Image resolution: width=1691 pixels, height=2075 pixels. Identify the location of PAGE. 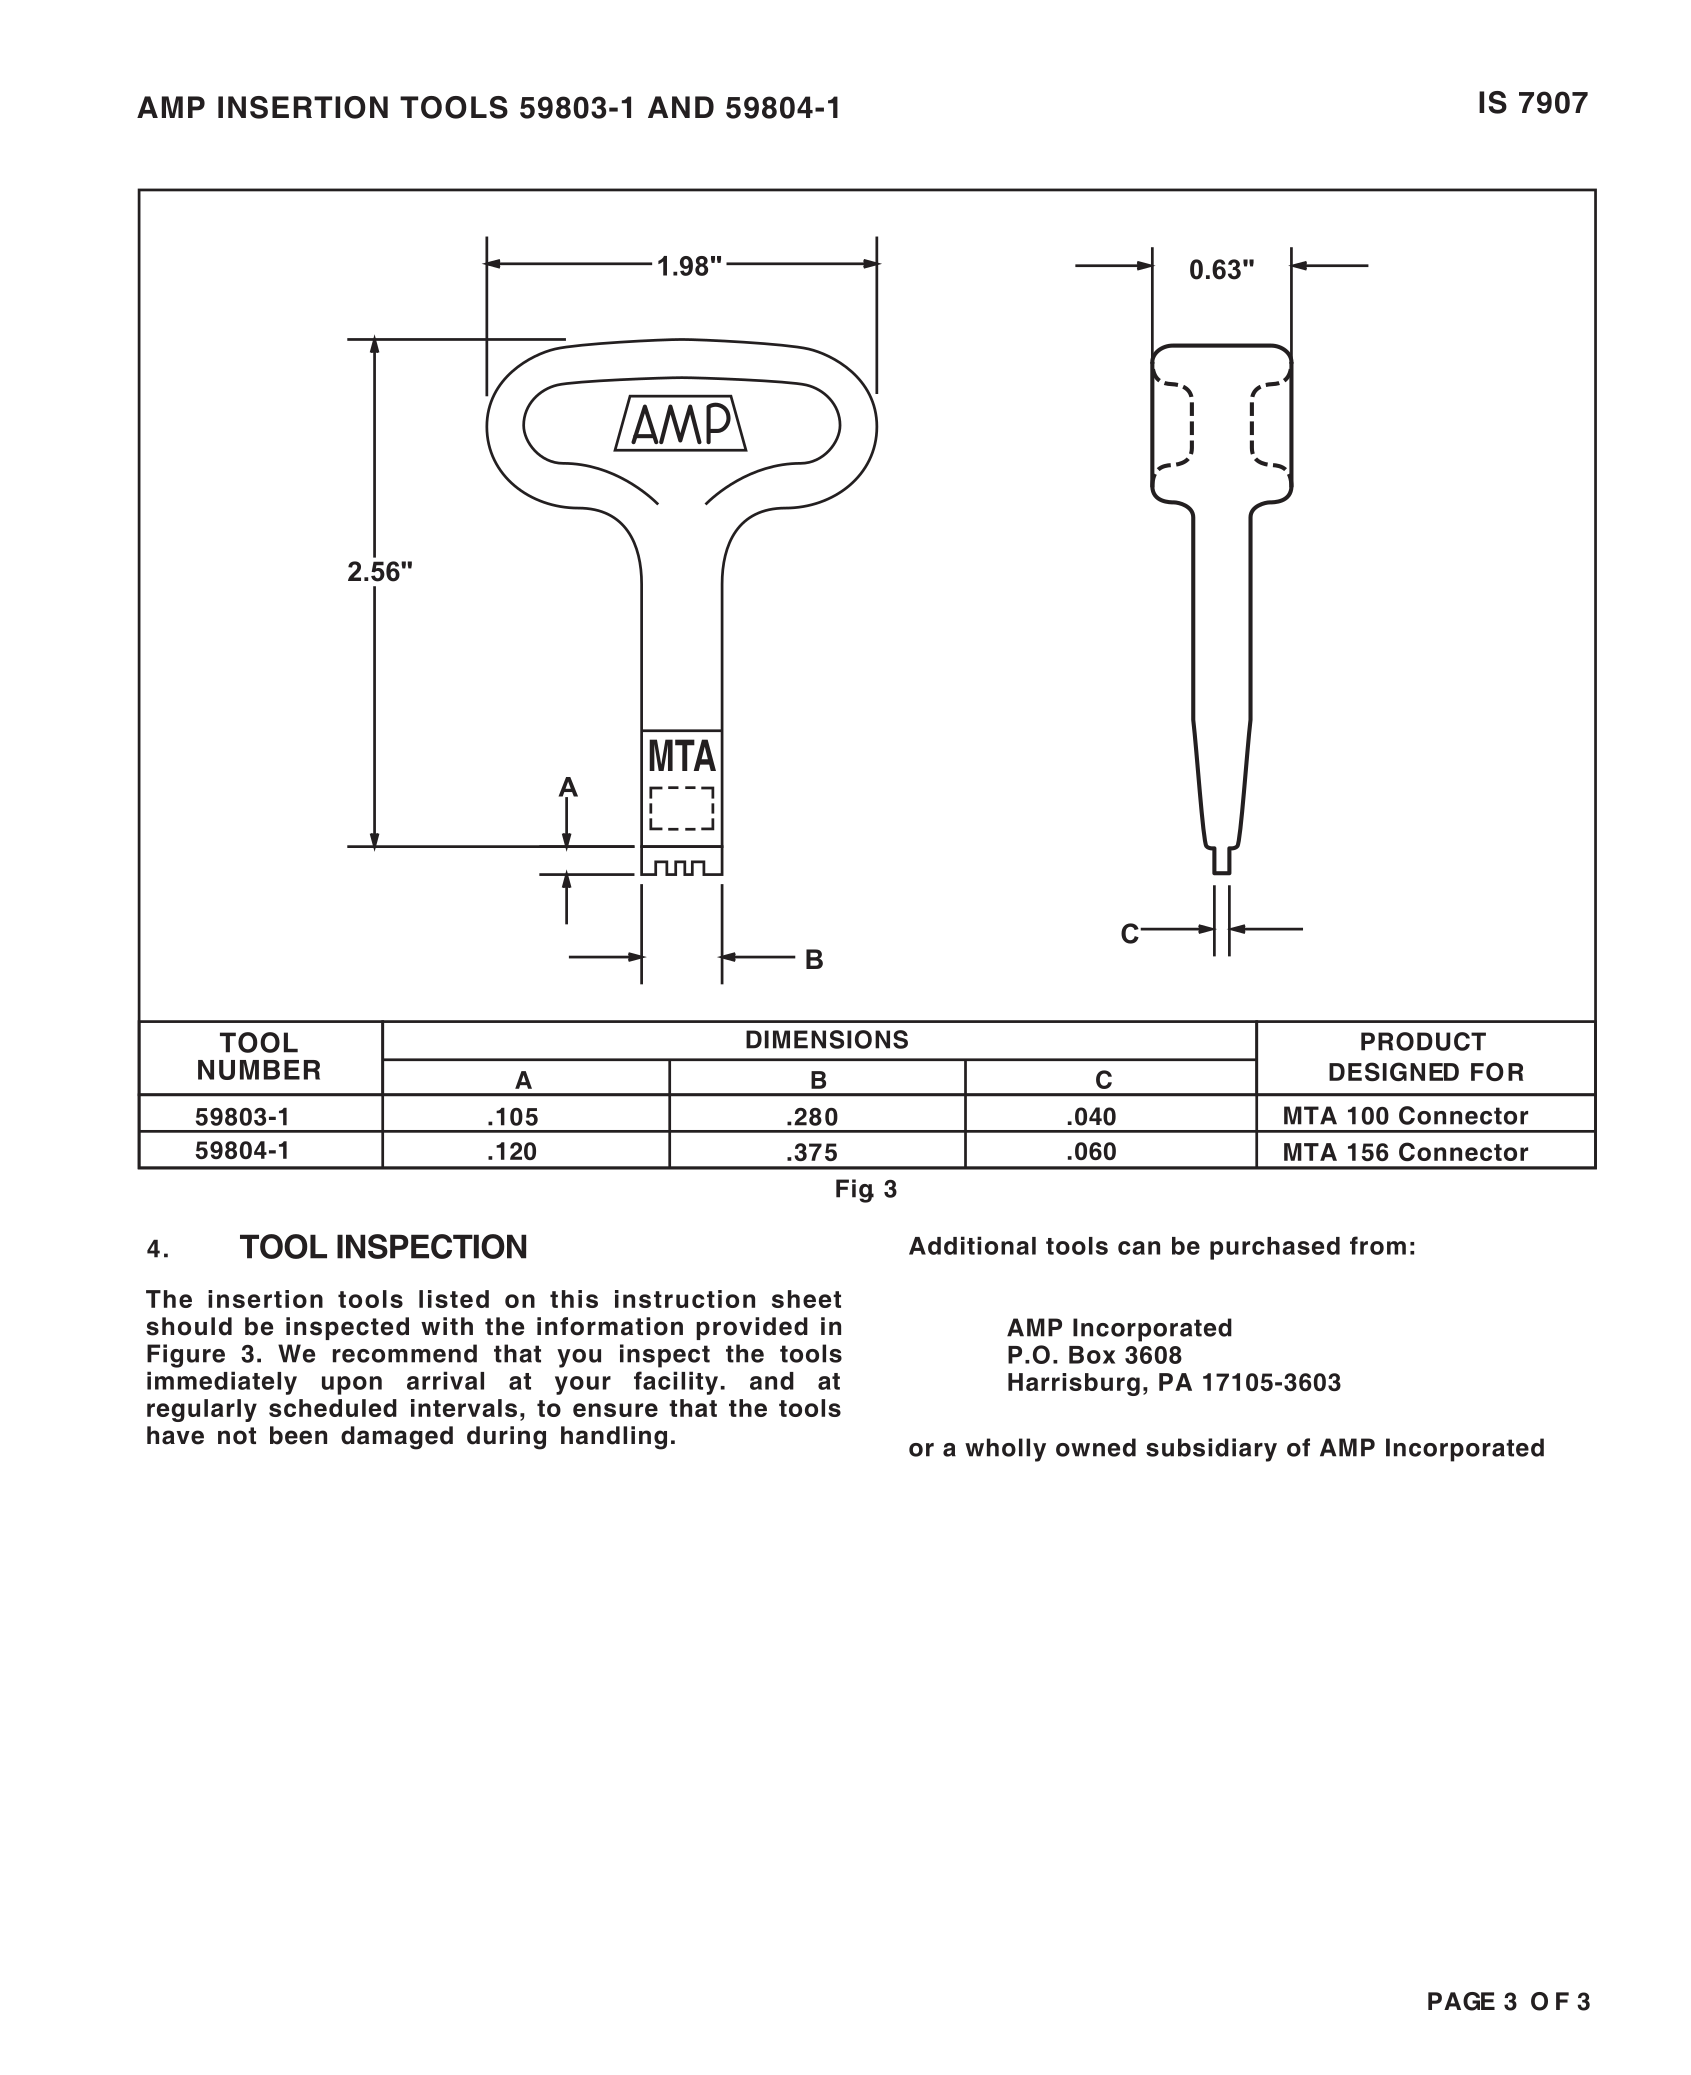
(1461, 2001).
